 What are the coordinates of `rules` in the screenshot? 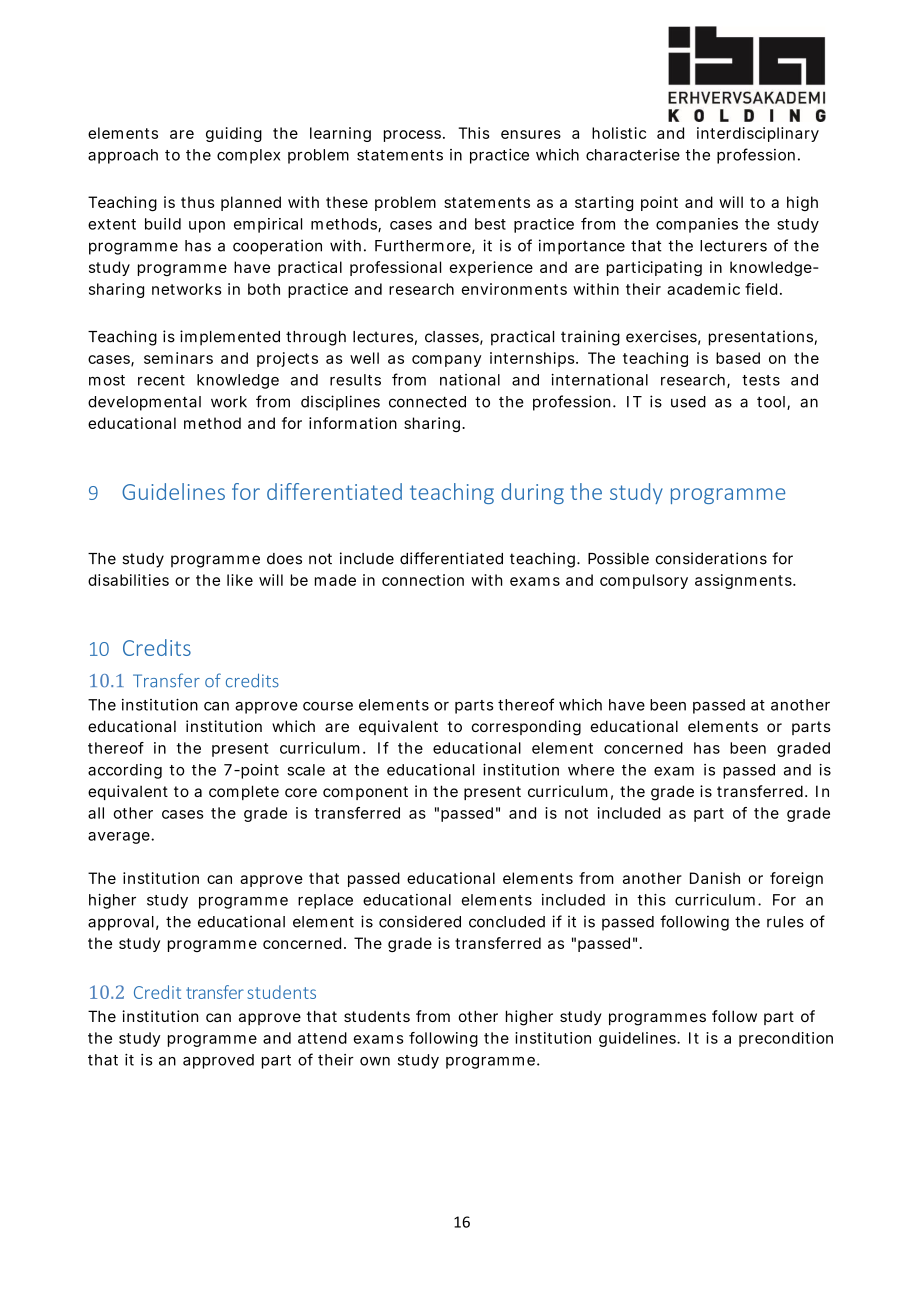 It's located at (785, 922).
